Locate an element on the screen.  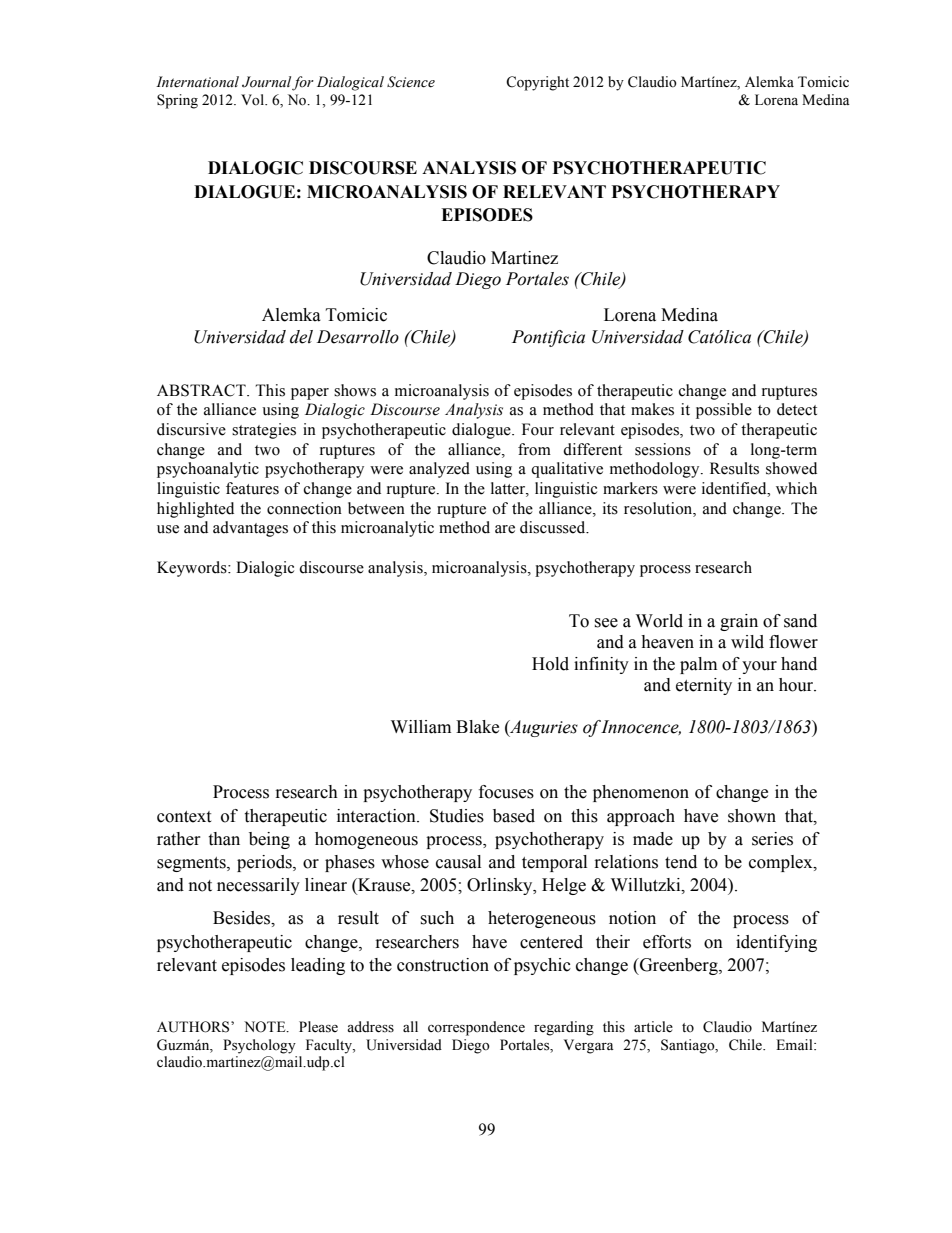
article is located at coordinates (653, 1027).
